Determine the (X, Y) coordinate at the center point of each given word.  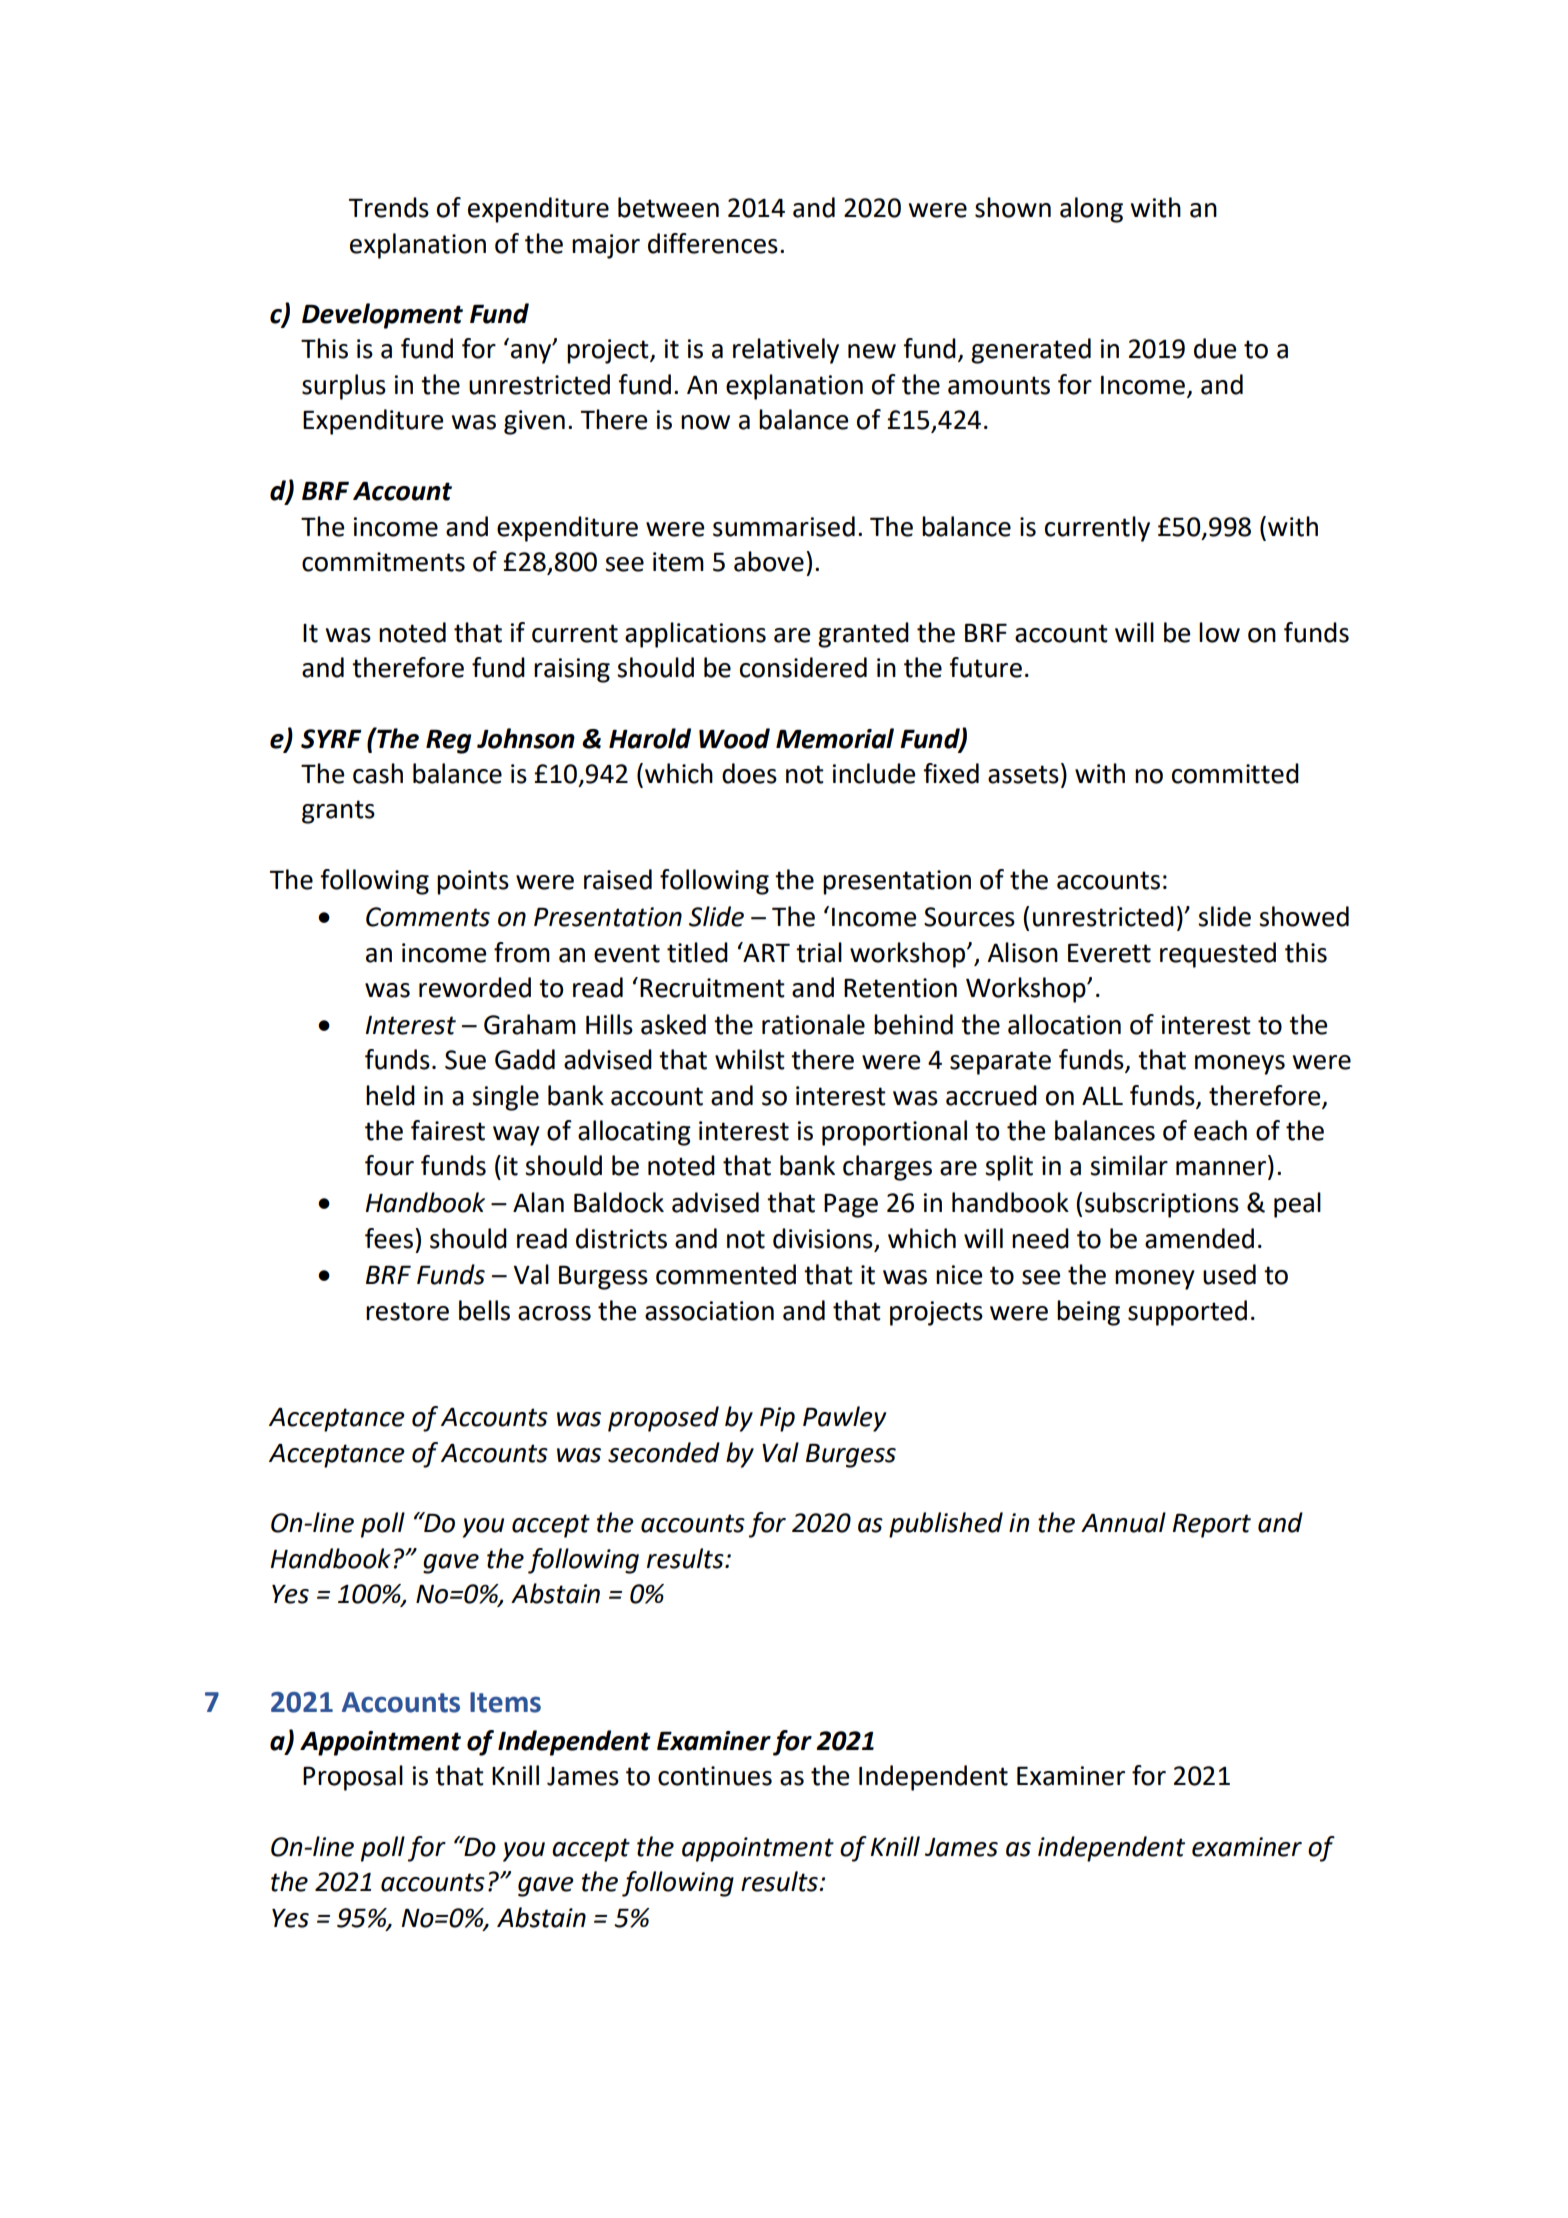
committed (1235, 773)
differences (713, 243)
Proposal (353, 1778)
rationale (813, 1024)
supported (1187, 1313)
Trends (388, 207)
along (1091, 210)
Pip (777, 1419)
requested (1218, 955)
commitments (383, 562)
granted (863, 635)
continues (715, 1776)
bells (484, 1310)
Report (1212, 1525)
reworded (475, 987)
